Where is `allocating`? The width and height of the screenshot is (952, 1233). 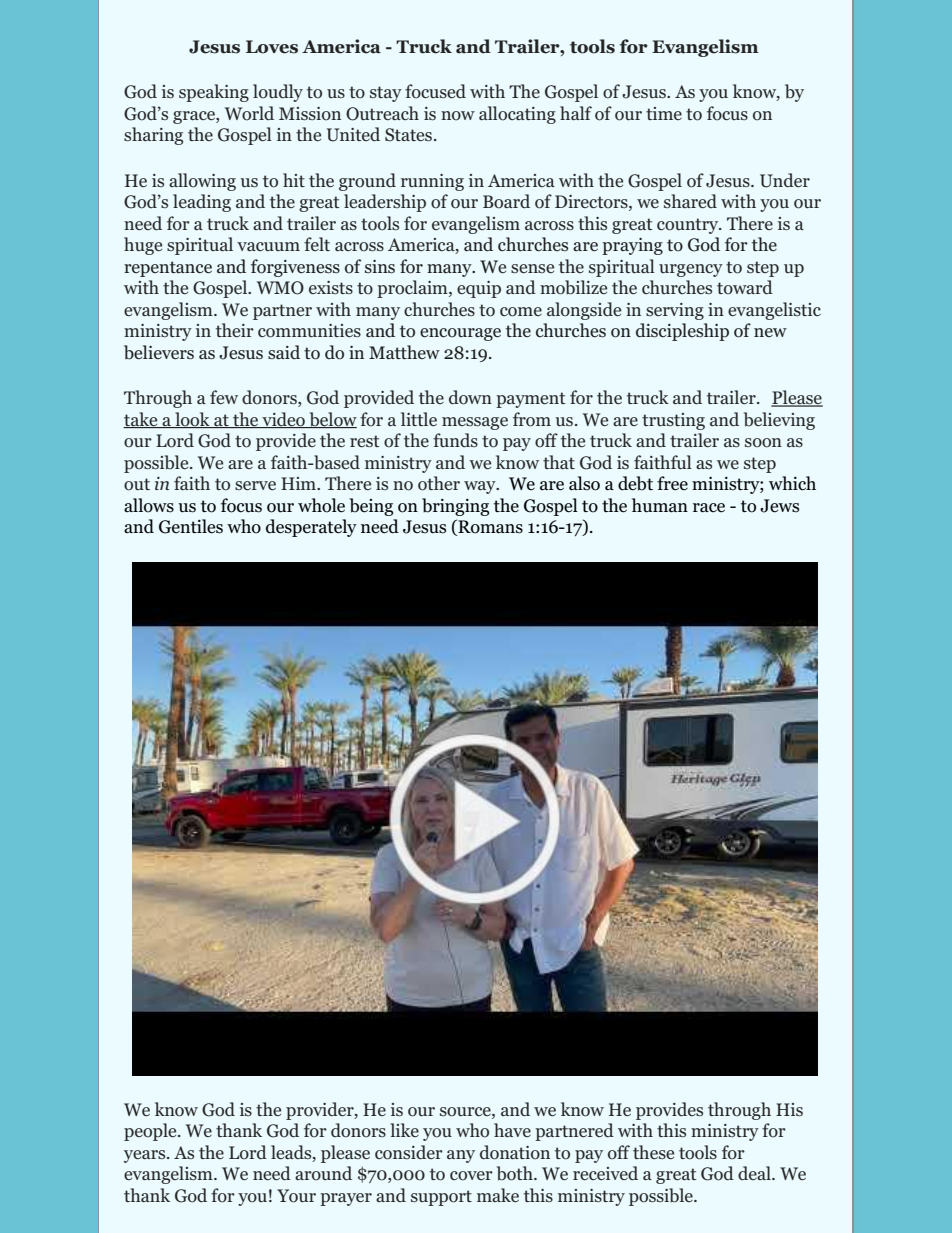
allocating is located at coordinates (517, 115).
